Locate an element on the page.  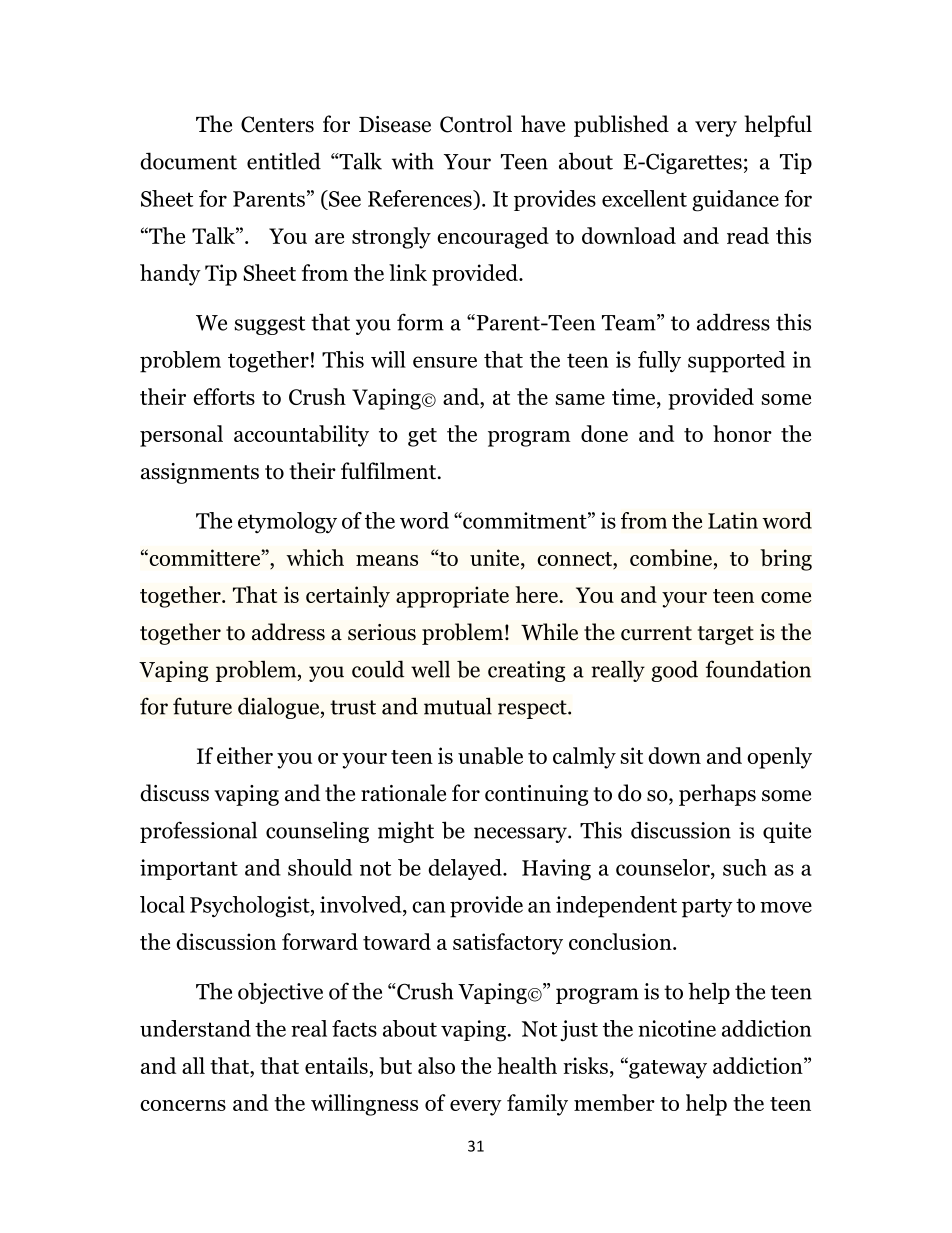
either is located at coordinates (245, 755).
